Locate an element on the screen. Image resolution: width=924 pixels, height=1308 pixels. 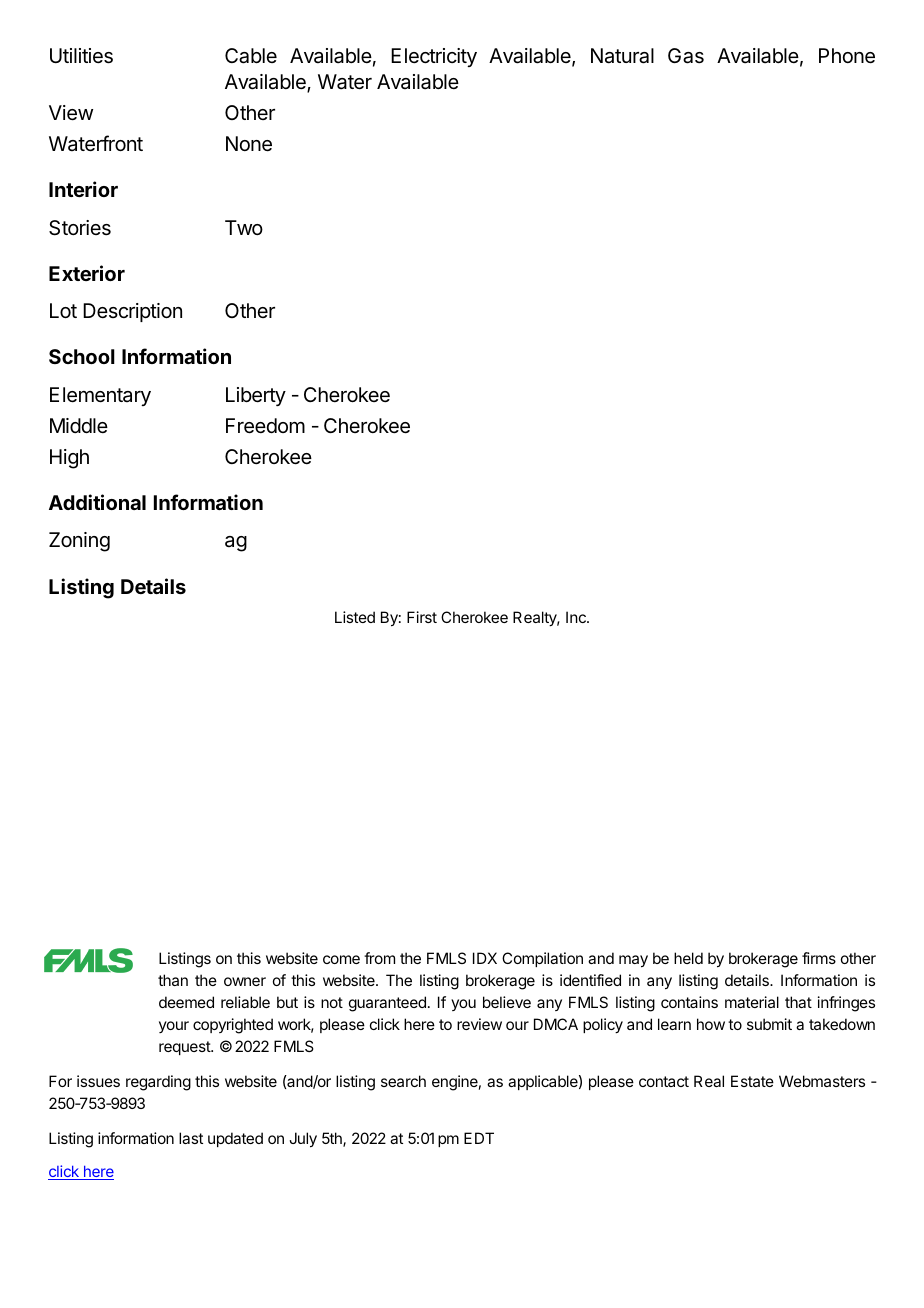
First is located at coordinates (422, 617).
